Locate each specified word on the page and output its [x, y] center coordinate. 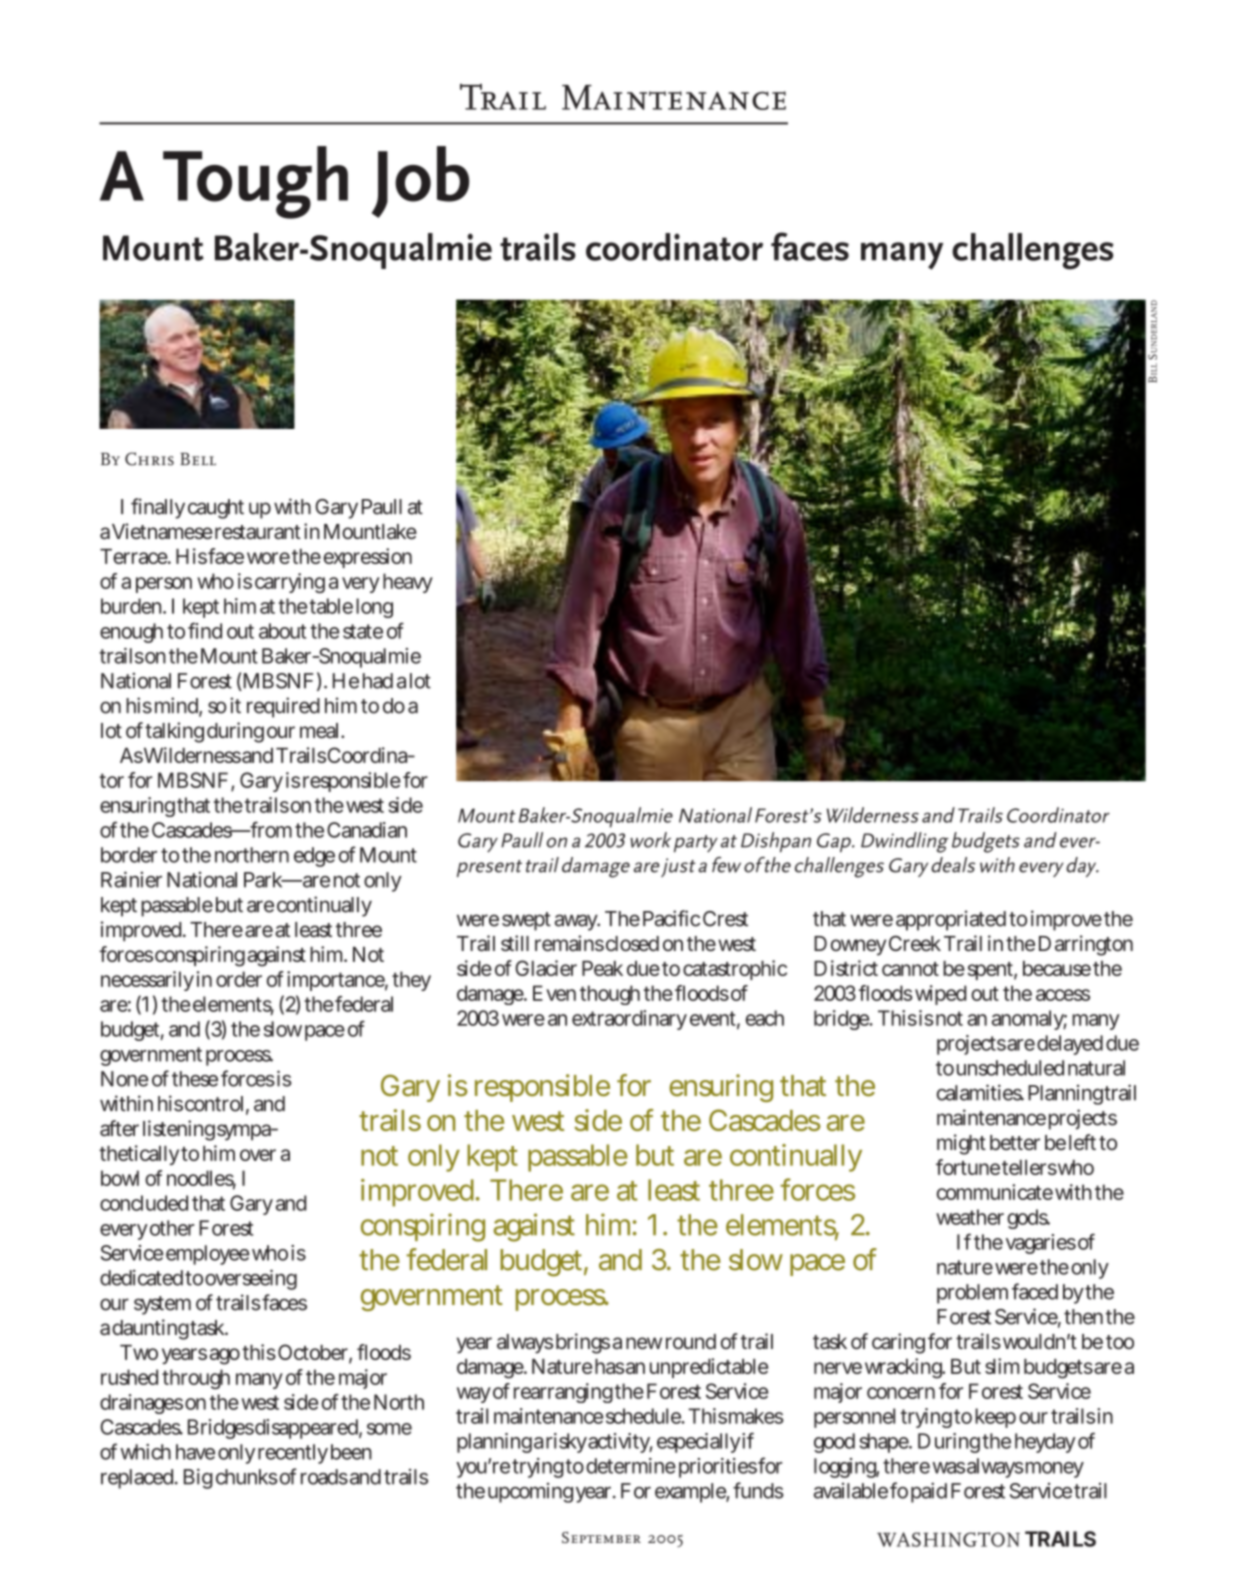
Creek [915, 943]
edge [314, 857]
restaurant [258, 532]
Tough [255, 182]
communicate [995, 1192]
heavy [408, 583]
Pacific [671, 918]
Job [420, 182]
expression [368, 558]
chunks [247, 1477]
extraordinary [629, 1020]
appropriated [951, 920]
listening [179, 1130]
